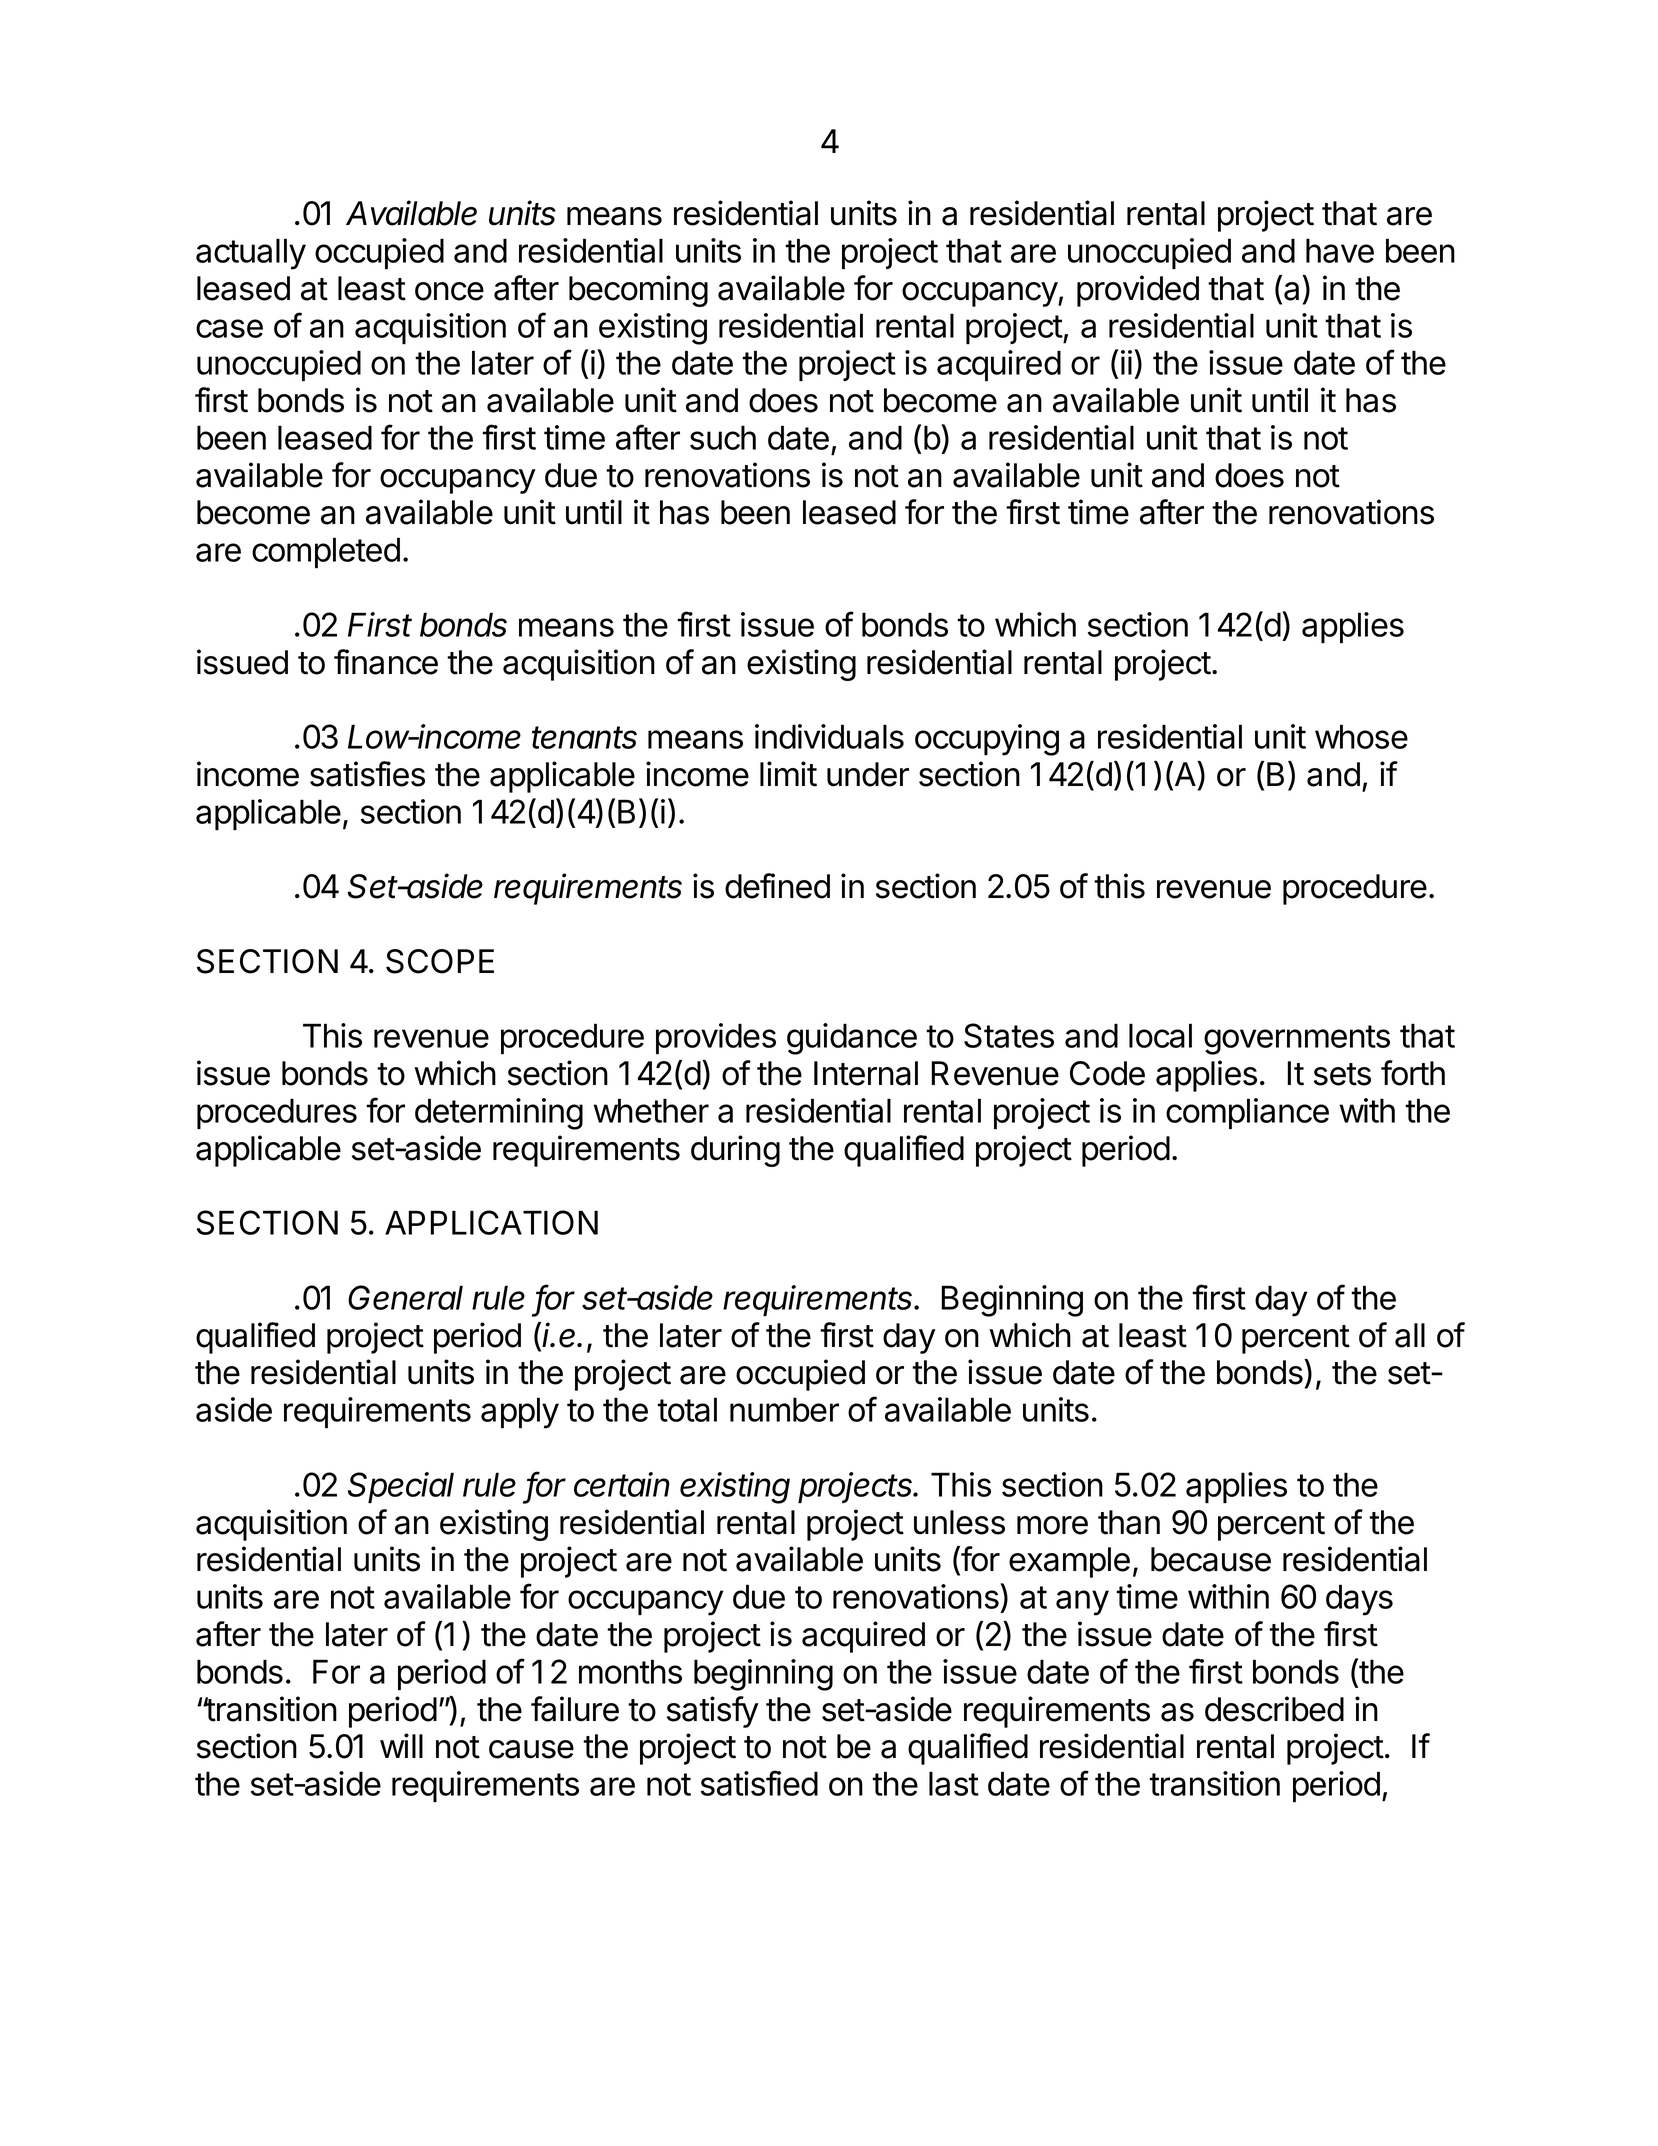 Image resolution: width=1658 pixels, height=2146 pixels. I want to click on governments, so click(1297, 1040).
